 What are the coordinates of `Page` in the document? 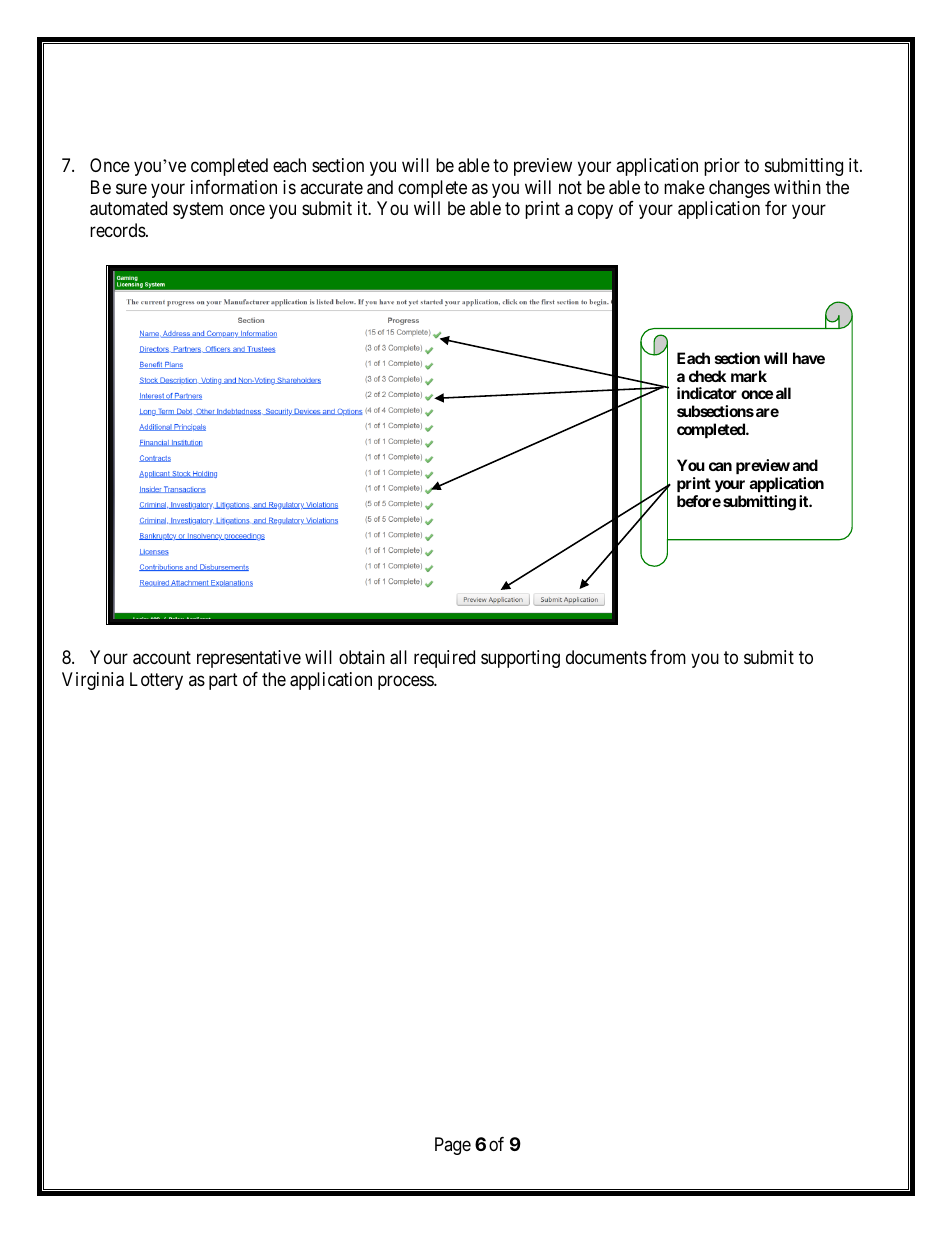 It's located at (453, 1146).
